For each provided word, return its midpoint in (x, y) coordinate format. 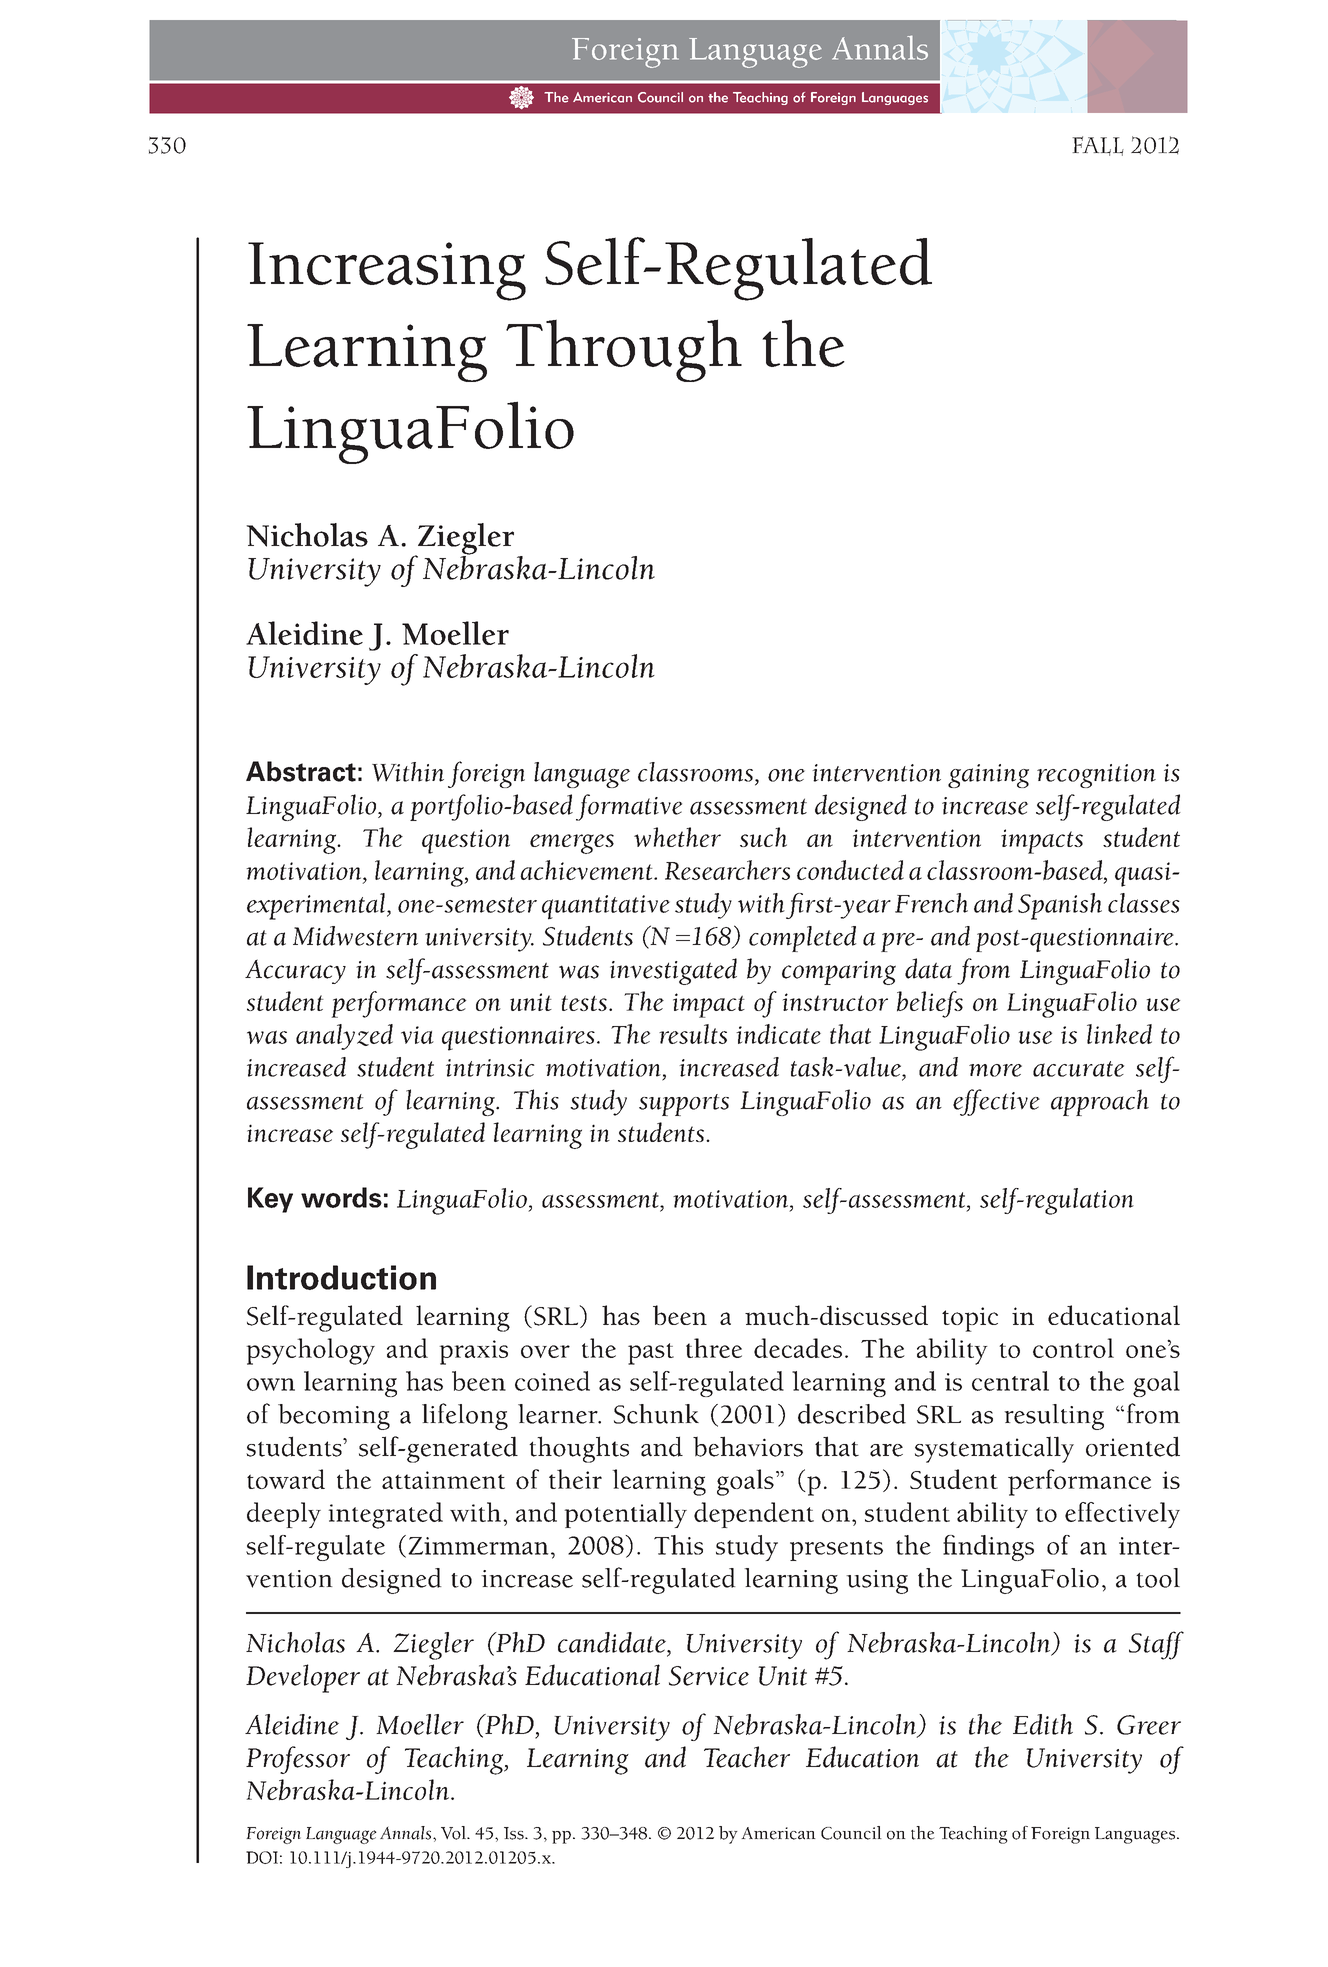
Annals (407, 1833)
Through (624, 350)
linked (1119, 1034)
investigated (673, 971)
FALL (1098, 146)
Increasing (387, 271)
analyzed (344, 1037)
